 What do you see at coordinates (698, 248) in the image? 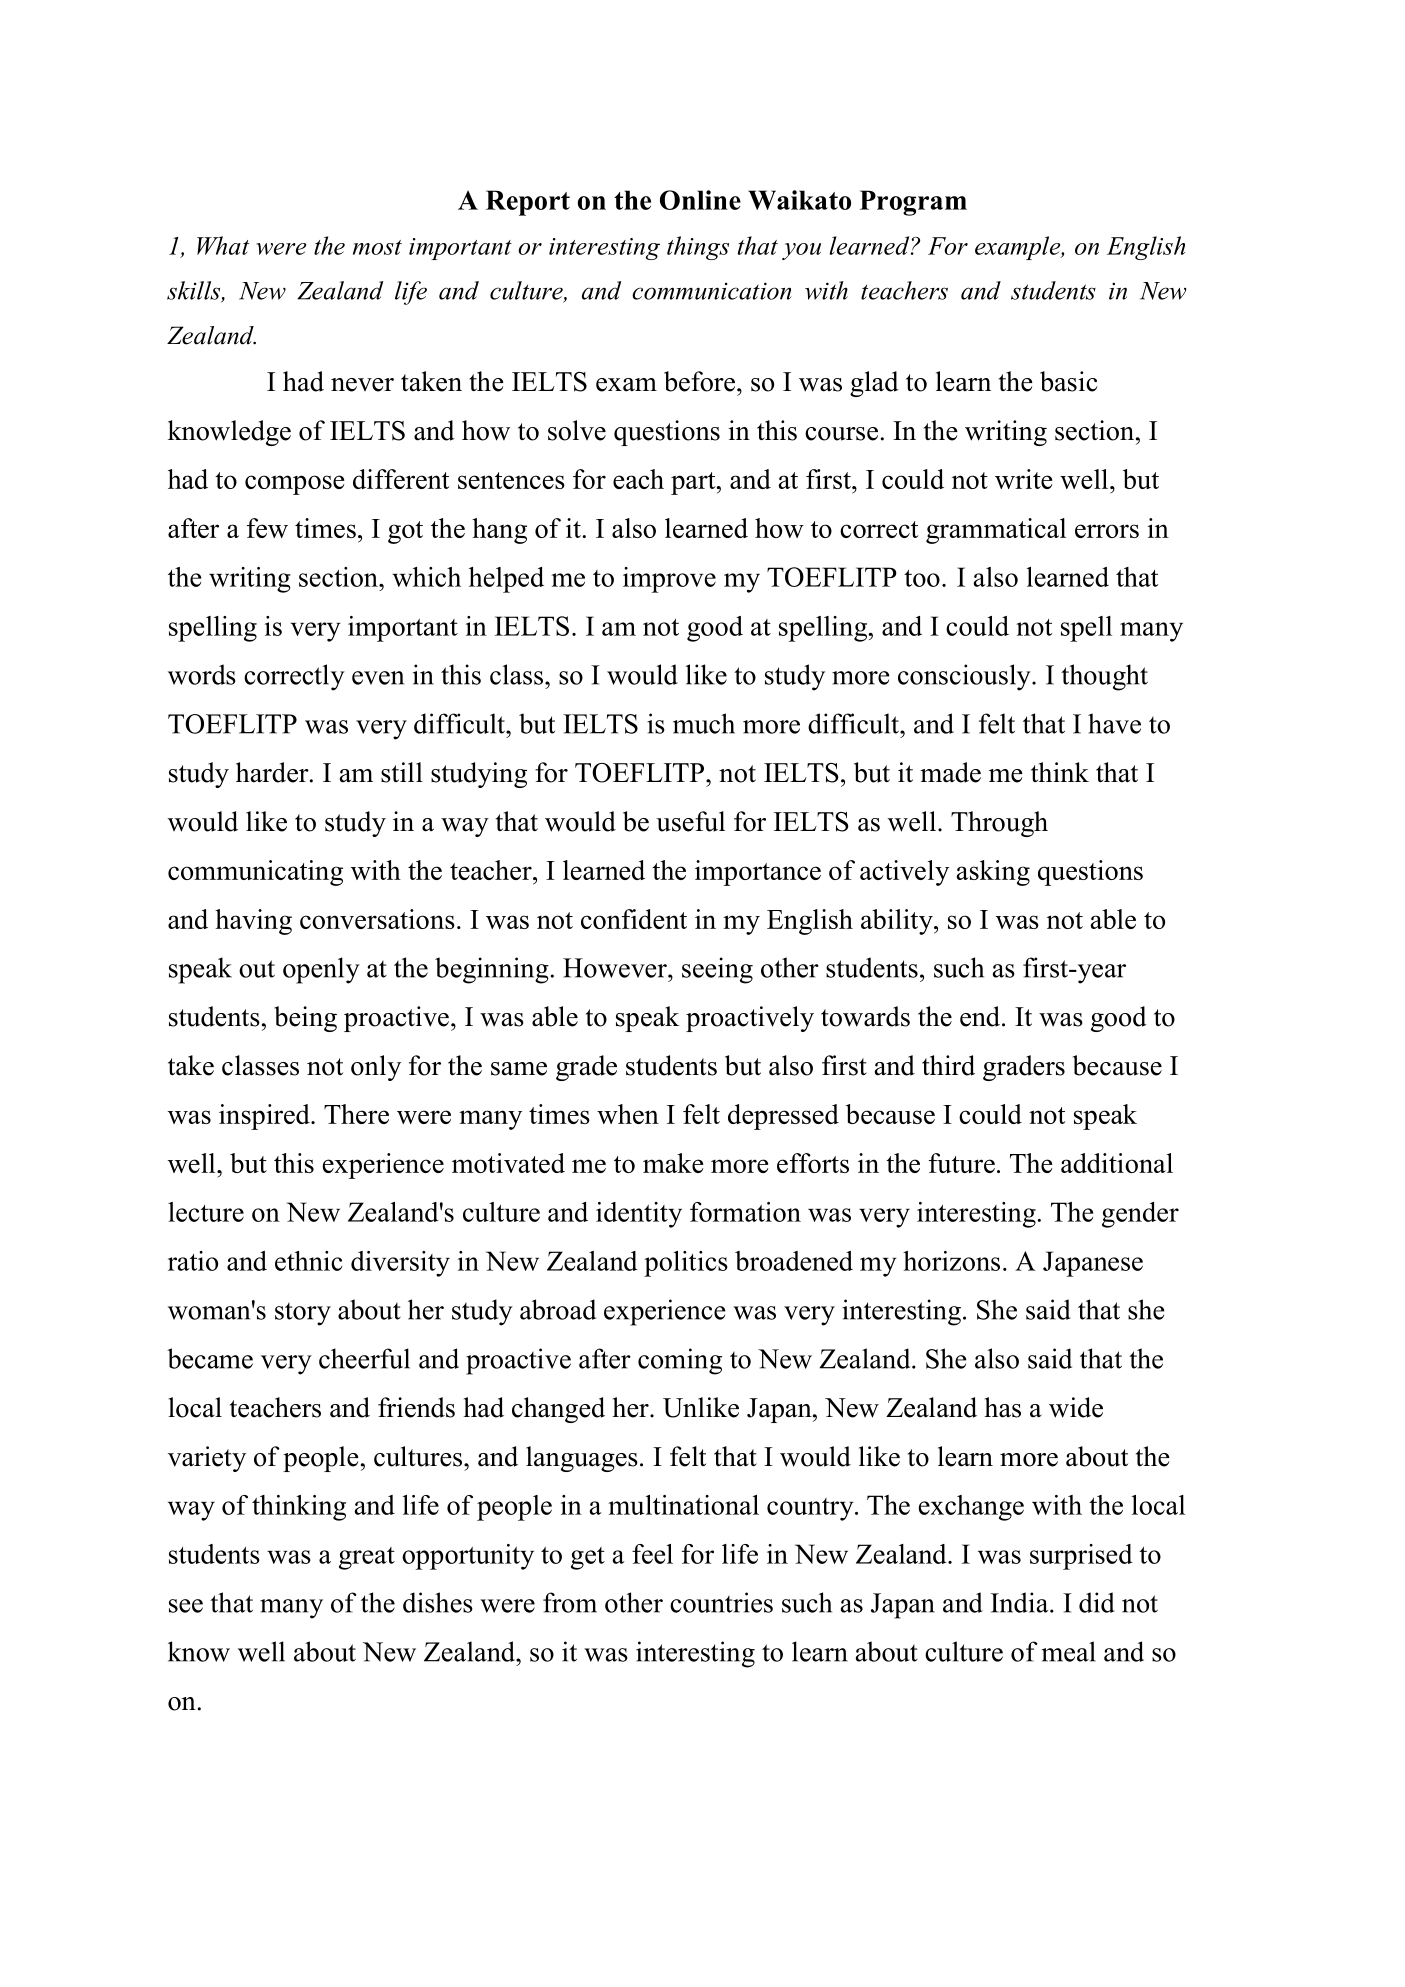
I see `things` at bounding box center [698, 248].
